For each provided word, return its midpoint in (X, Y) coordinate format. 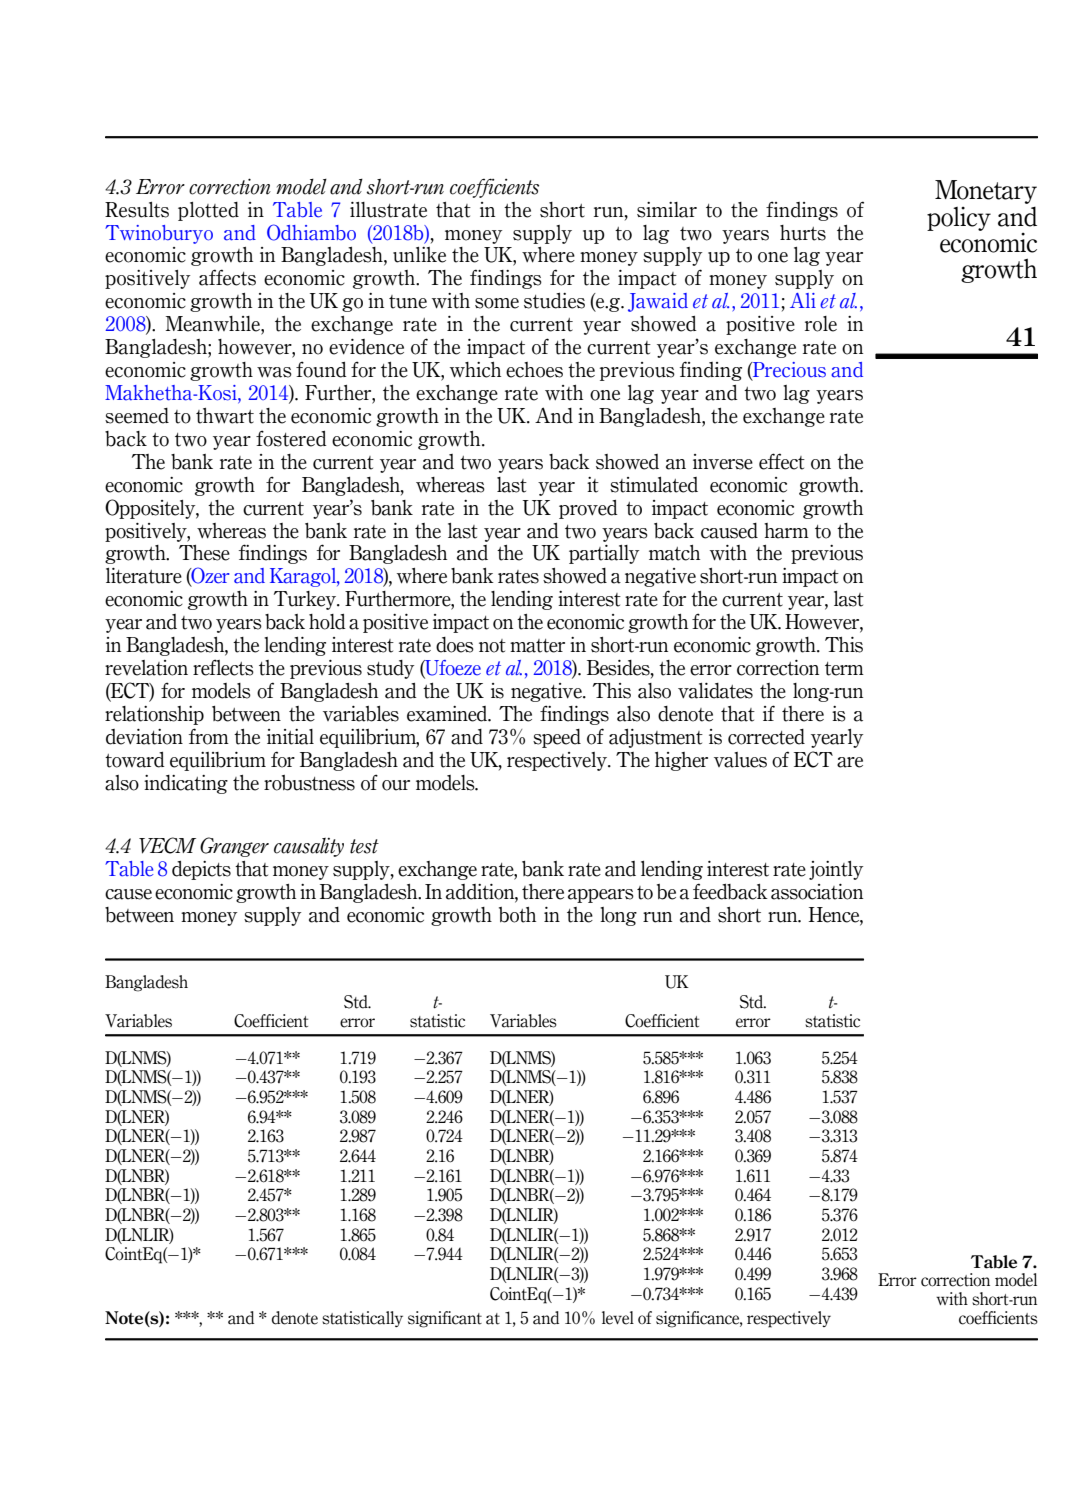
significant (445, 1319)
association (817, 892)
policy (959, 219)
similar (667, 210)
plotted (208, 211)
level (618, 1318)
